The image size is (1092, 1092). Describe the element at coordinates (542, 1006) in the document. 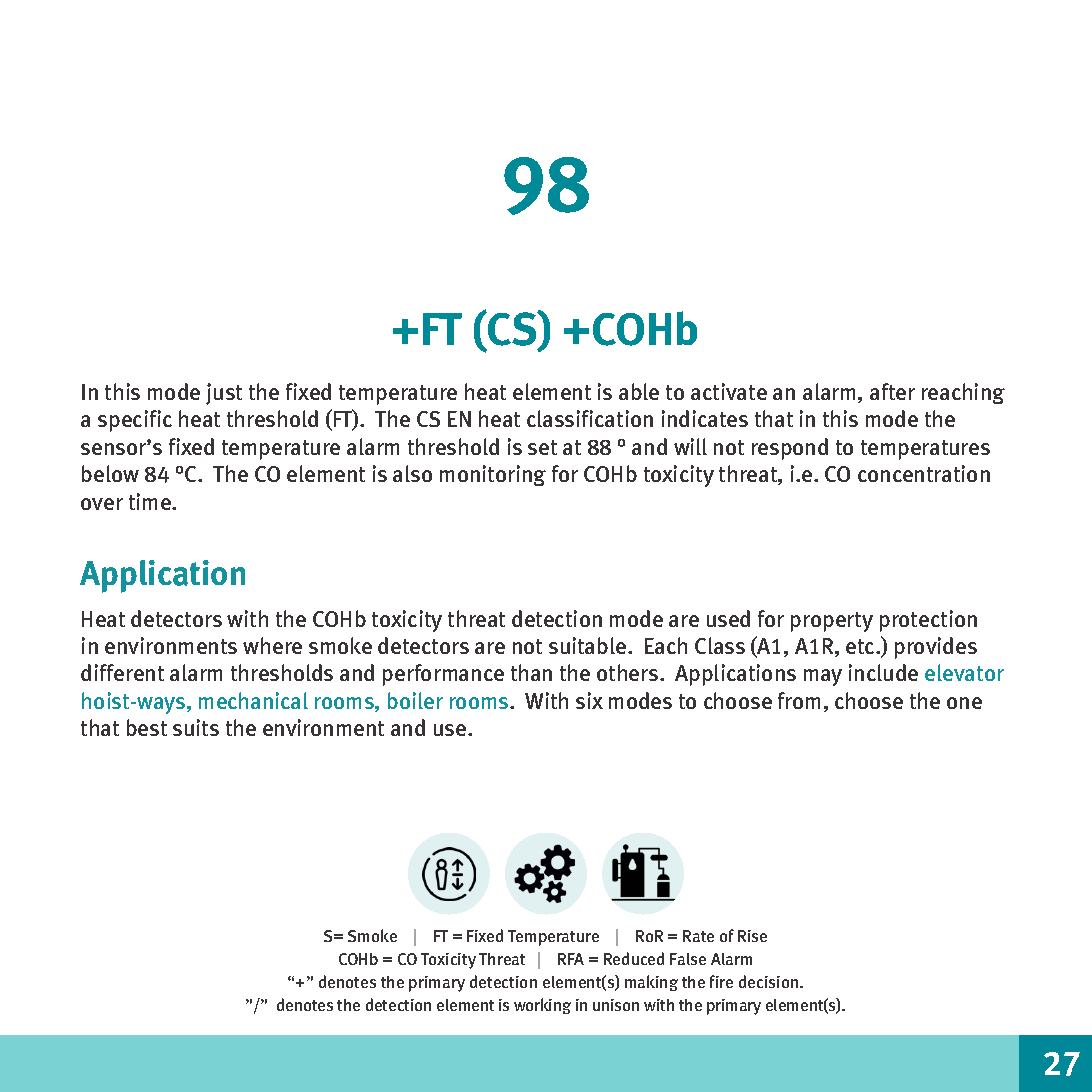

I see `working` at that location.
